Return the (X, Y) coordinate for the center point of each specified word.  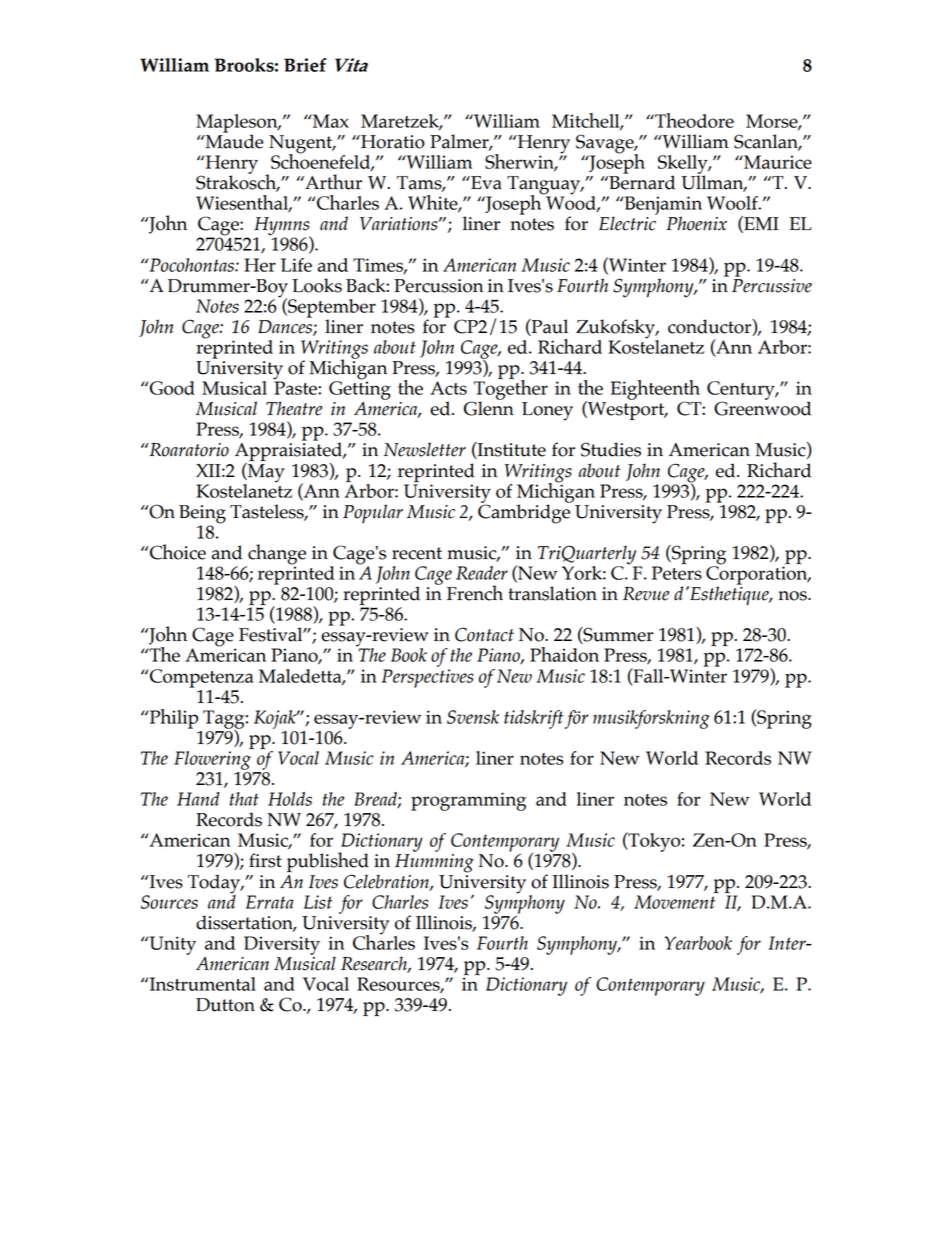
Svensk (473, 717)
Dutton (225, 1005)
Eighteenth (655, 391)
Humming (434, 863)
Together (510, 390)
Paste (296, 387)
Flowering (212, 760)
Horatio (392, 142)
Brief (305, 65)
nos (793, 596)
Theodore (693, 120)
